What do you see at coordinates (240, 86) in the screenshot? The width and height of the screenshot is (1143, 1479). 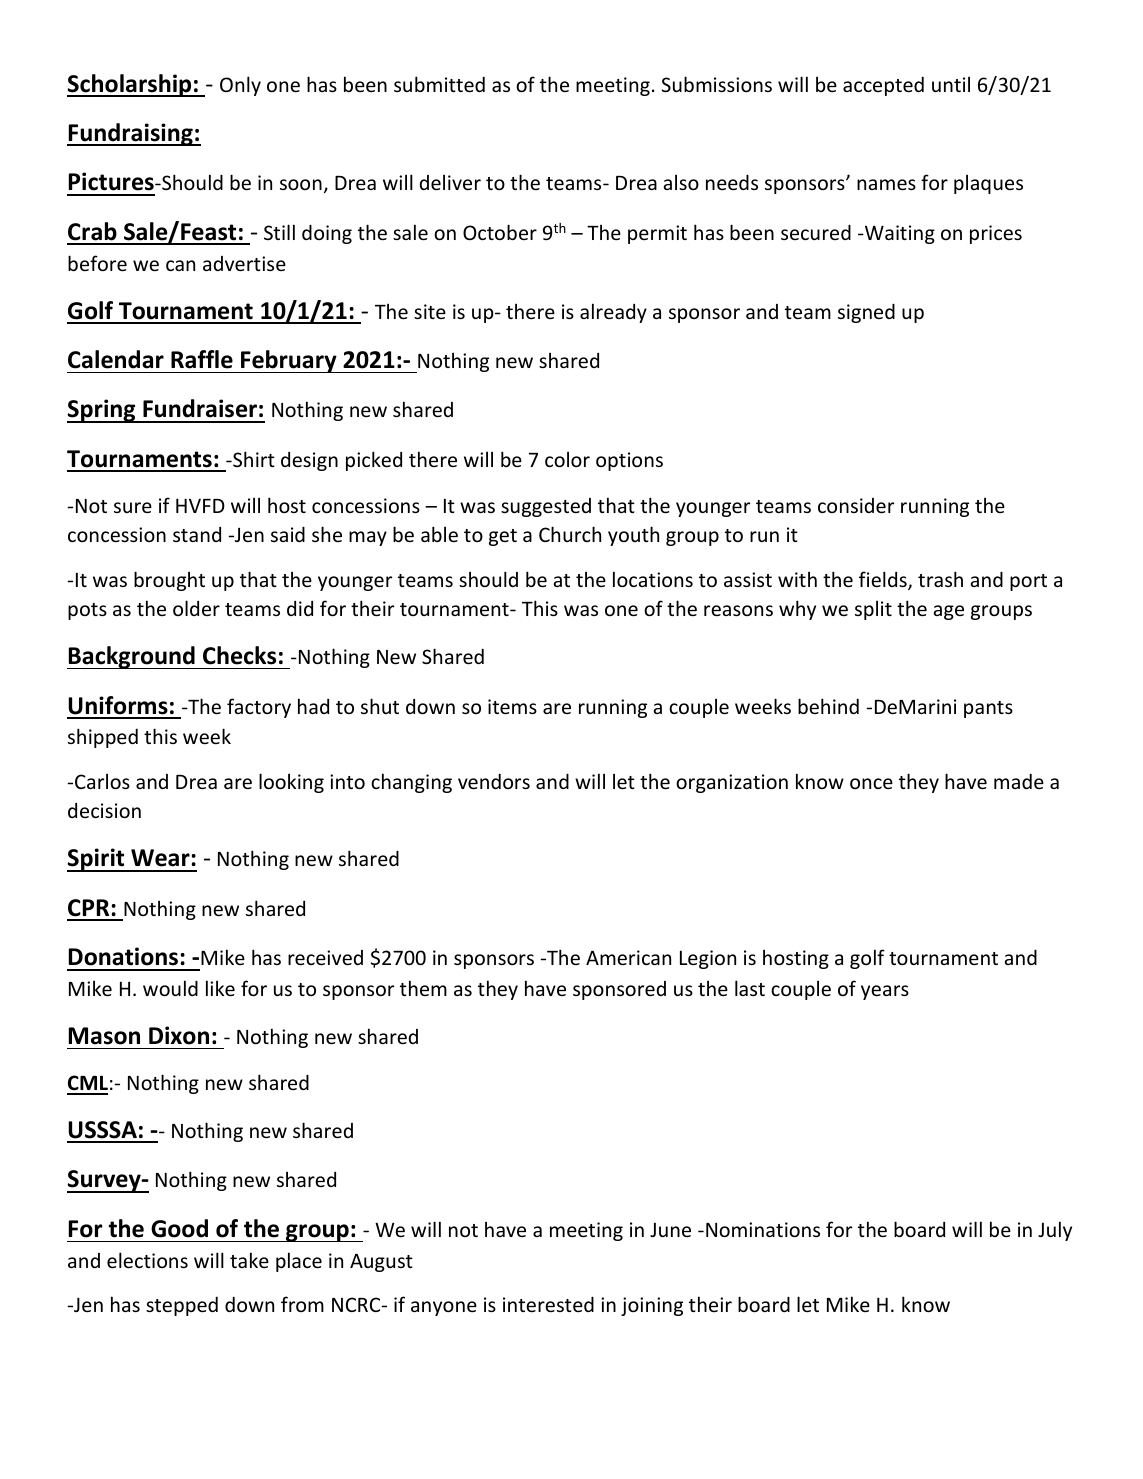 I see `Only` at bounding box center [240, 86].
